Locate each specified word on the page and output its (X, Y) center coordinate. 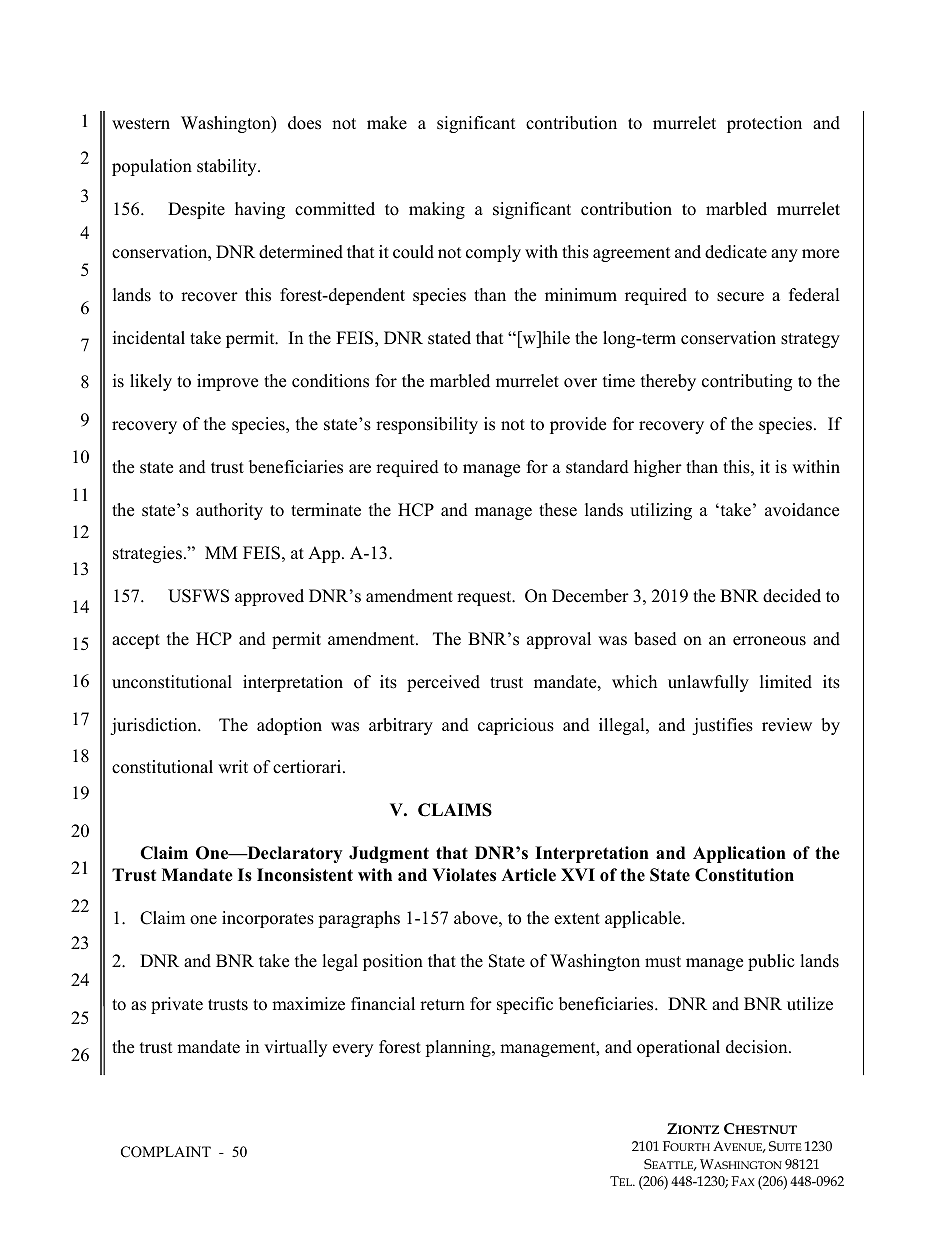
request (485, 598)
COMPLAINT (166, 1152)
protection (764, 124)
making (437, 210)
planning (459, 1048)
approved (269, 597)
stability (228, 167)
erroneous (769, 641)
